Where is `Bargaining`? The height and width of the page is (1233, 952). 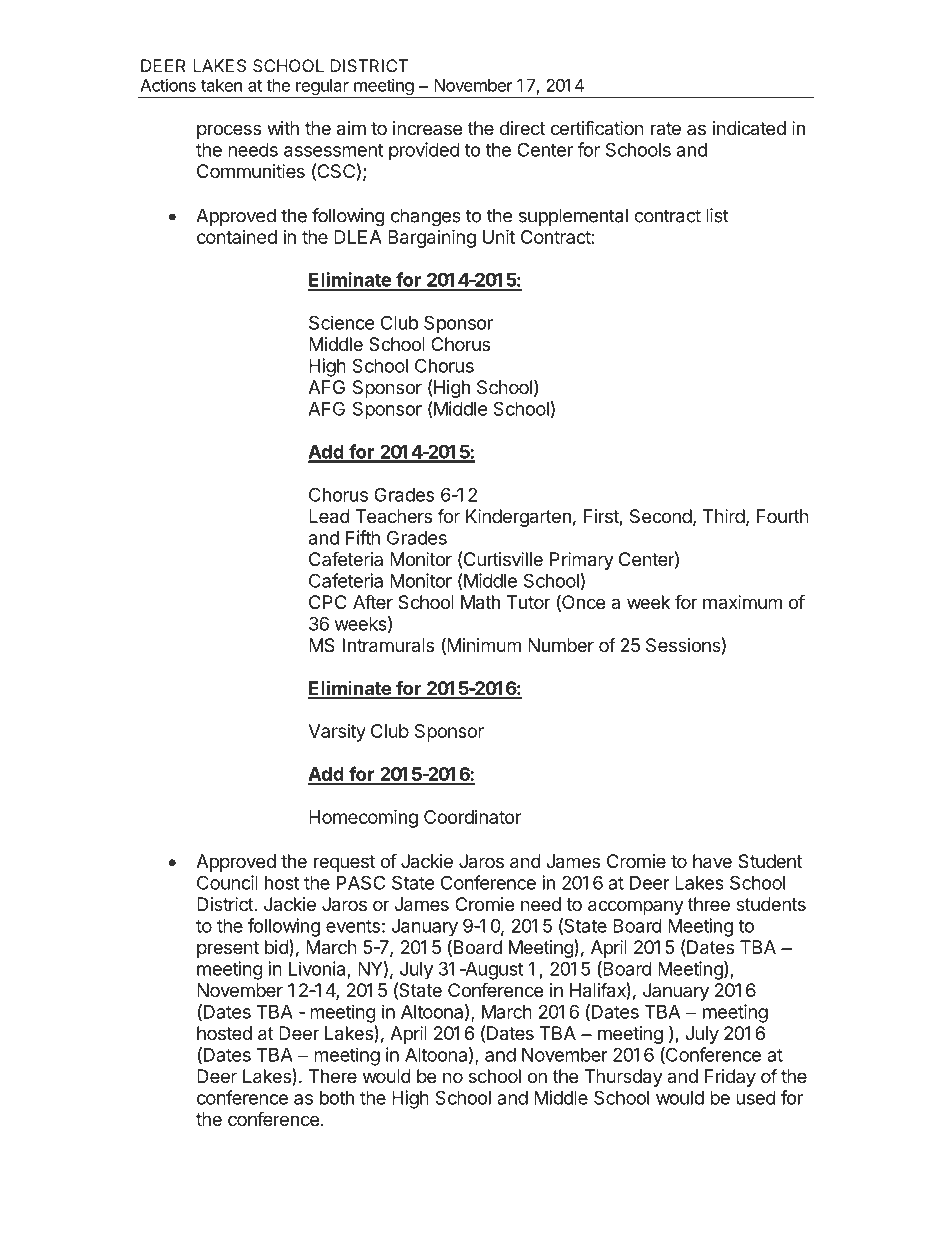 Bargaining is located at coordinates (432, 238).
